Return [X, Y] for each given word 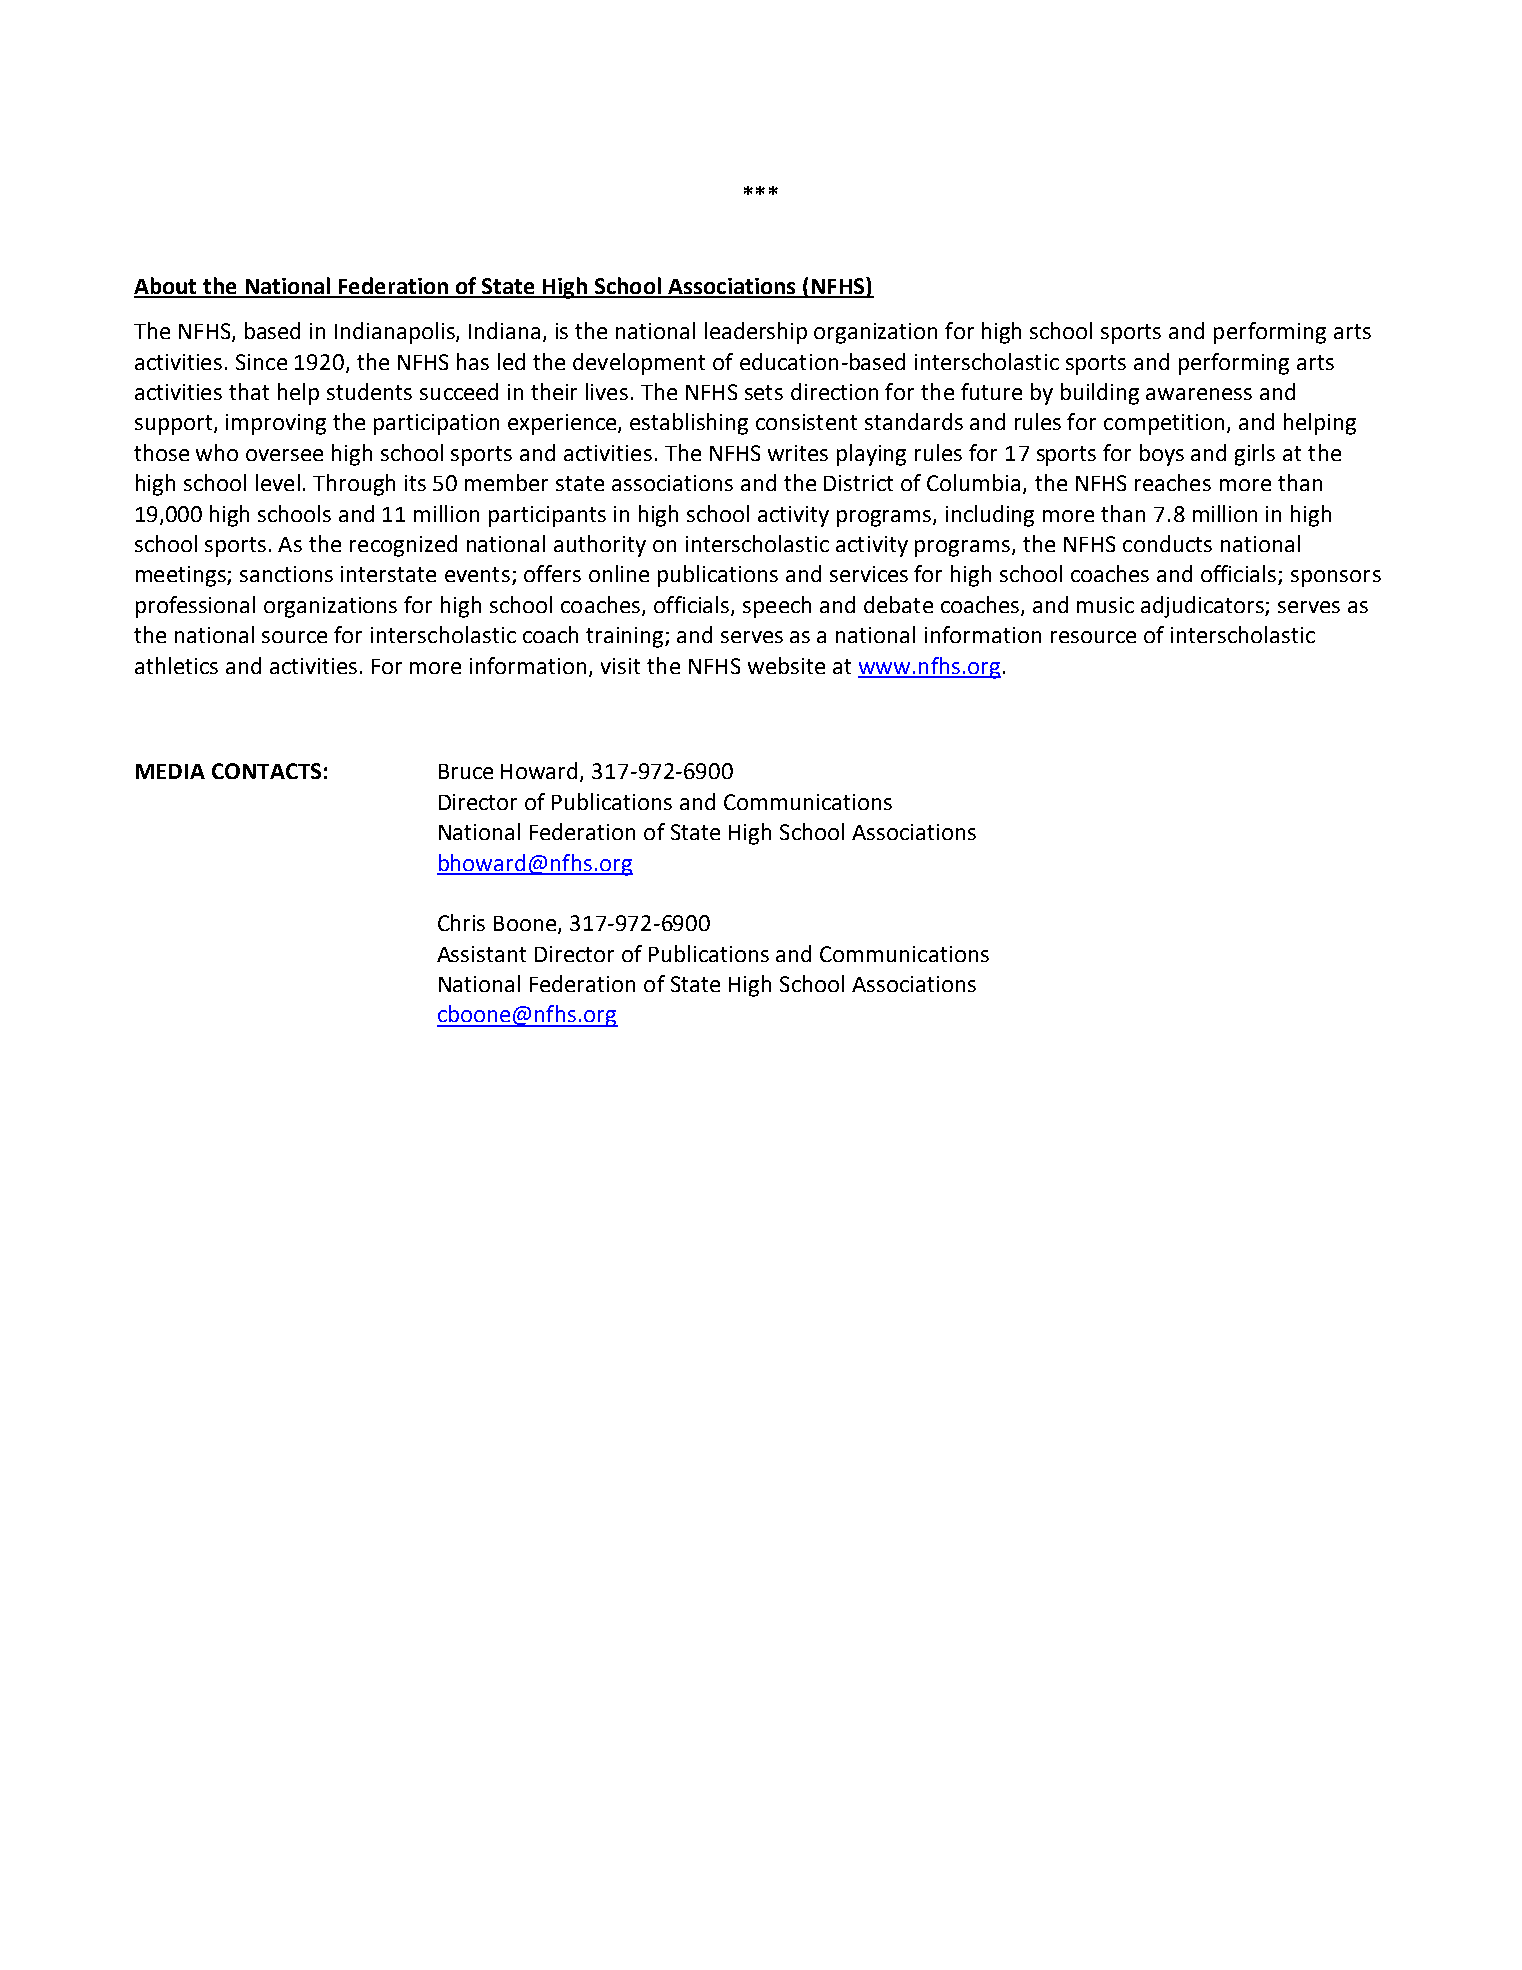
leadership [756, 333]
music [1105, 605]
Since [261, 362]
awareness [1199, 394]
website [786, 665]
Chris [461, 922]
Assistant [481, 954]
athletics [176, 665]
